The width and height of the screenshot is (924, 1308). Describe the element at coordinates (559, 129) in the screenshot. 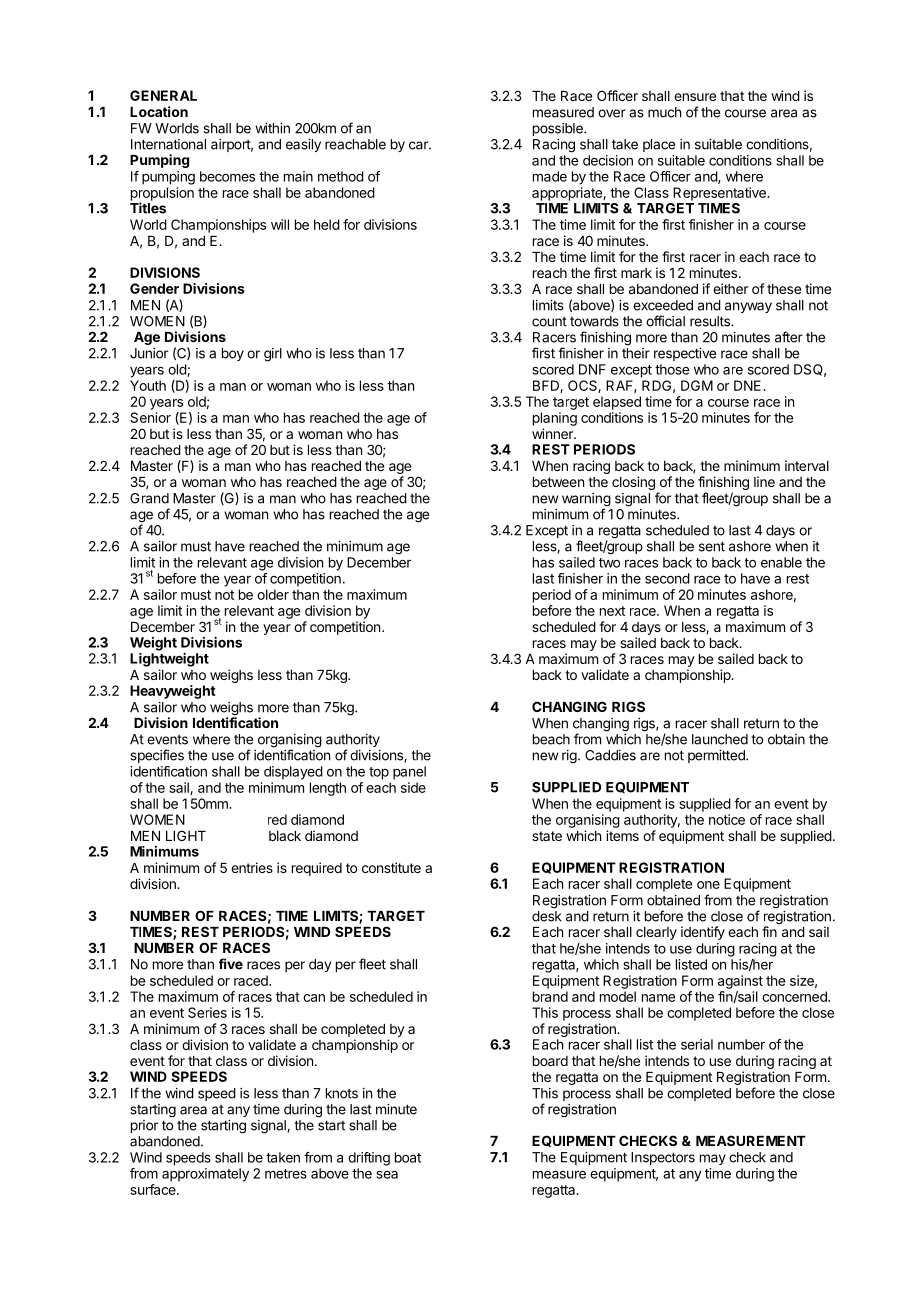

I see `possible` at that location.
